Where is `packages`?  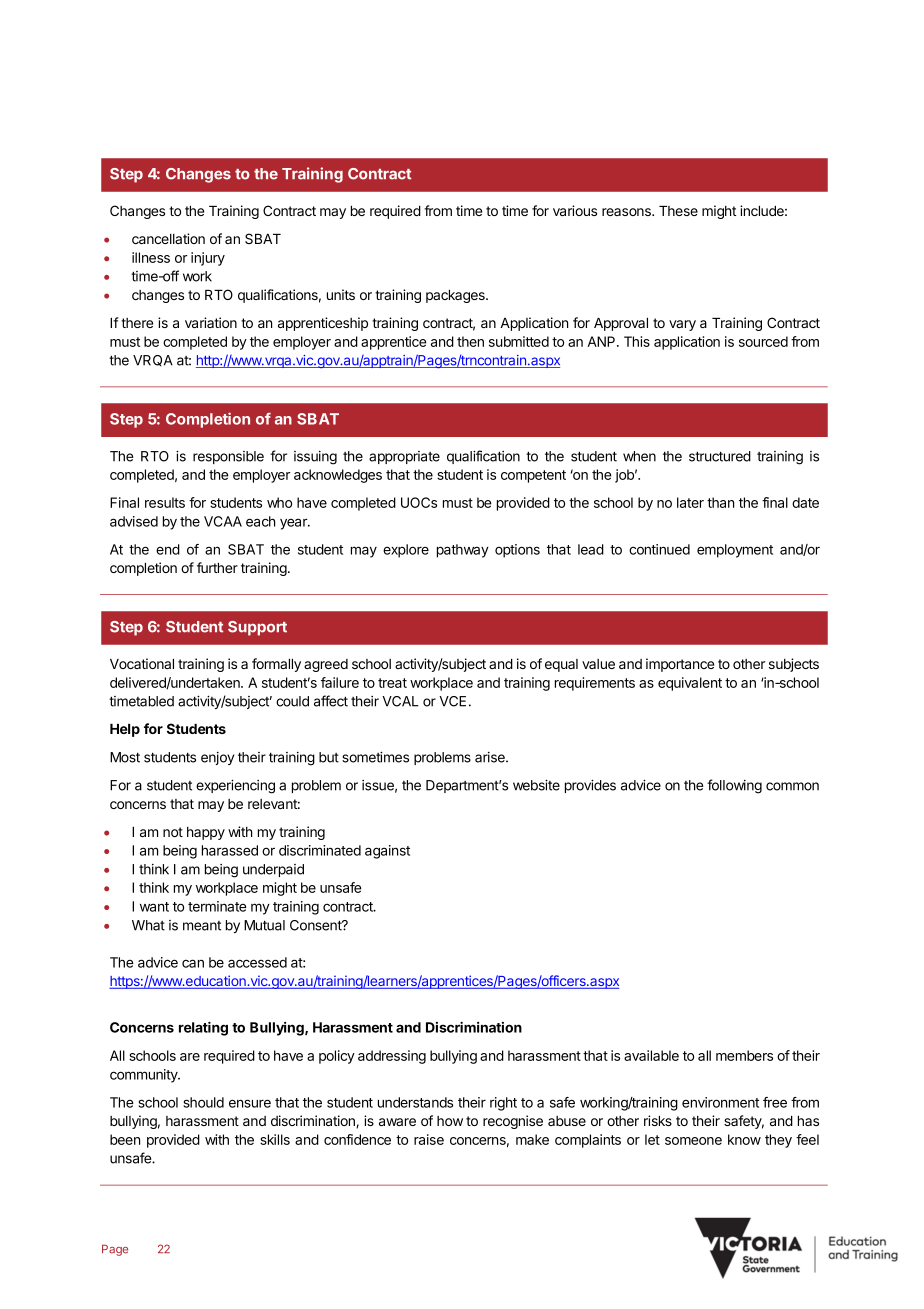
packages is located at coordinates (456, 296).
